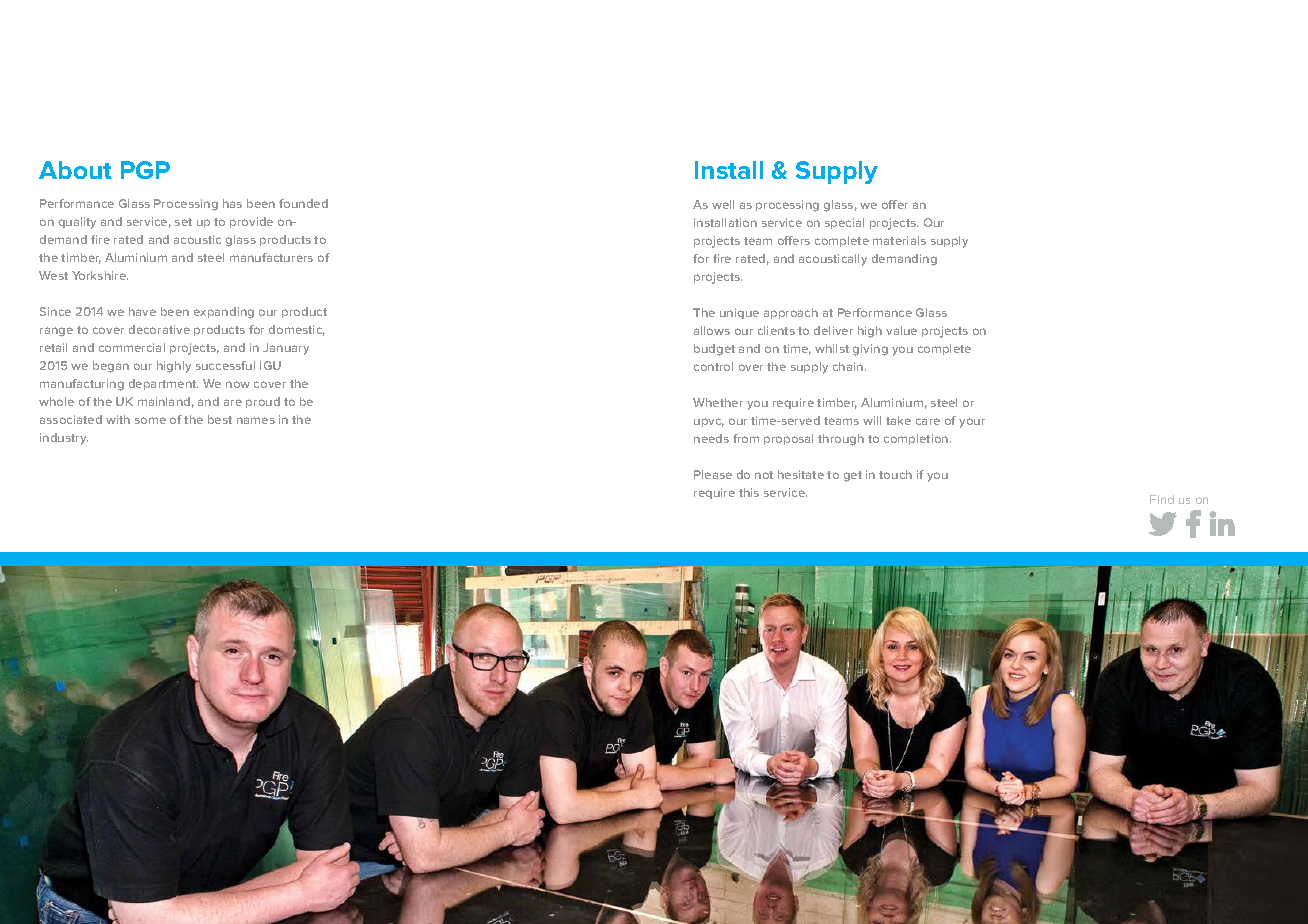  What do you see at coordinates (791, 313) in the document?
I see `approach` at bounding box center [791, 313].
